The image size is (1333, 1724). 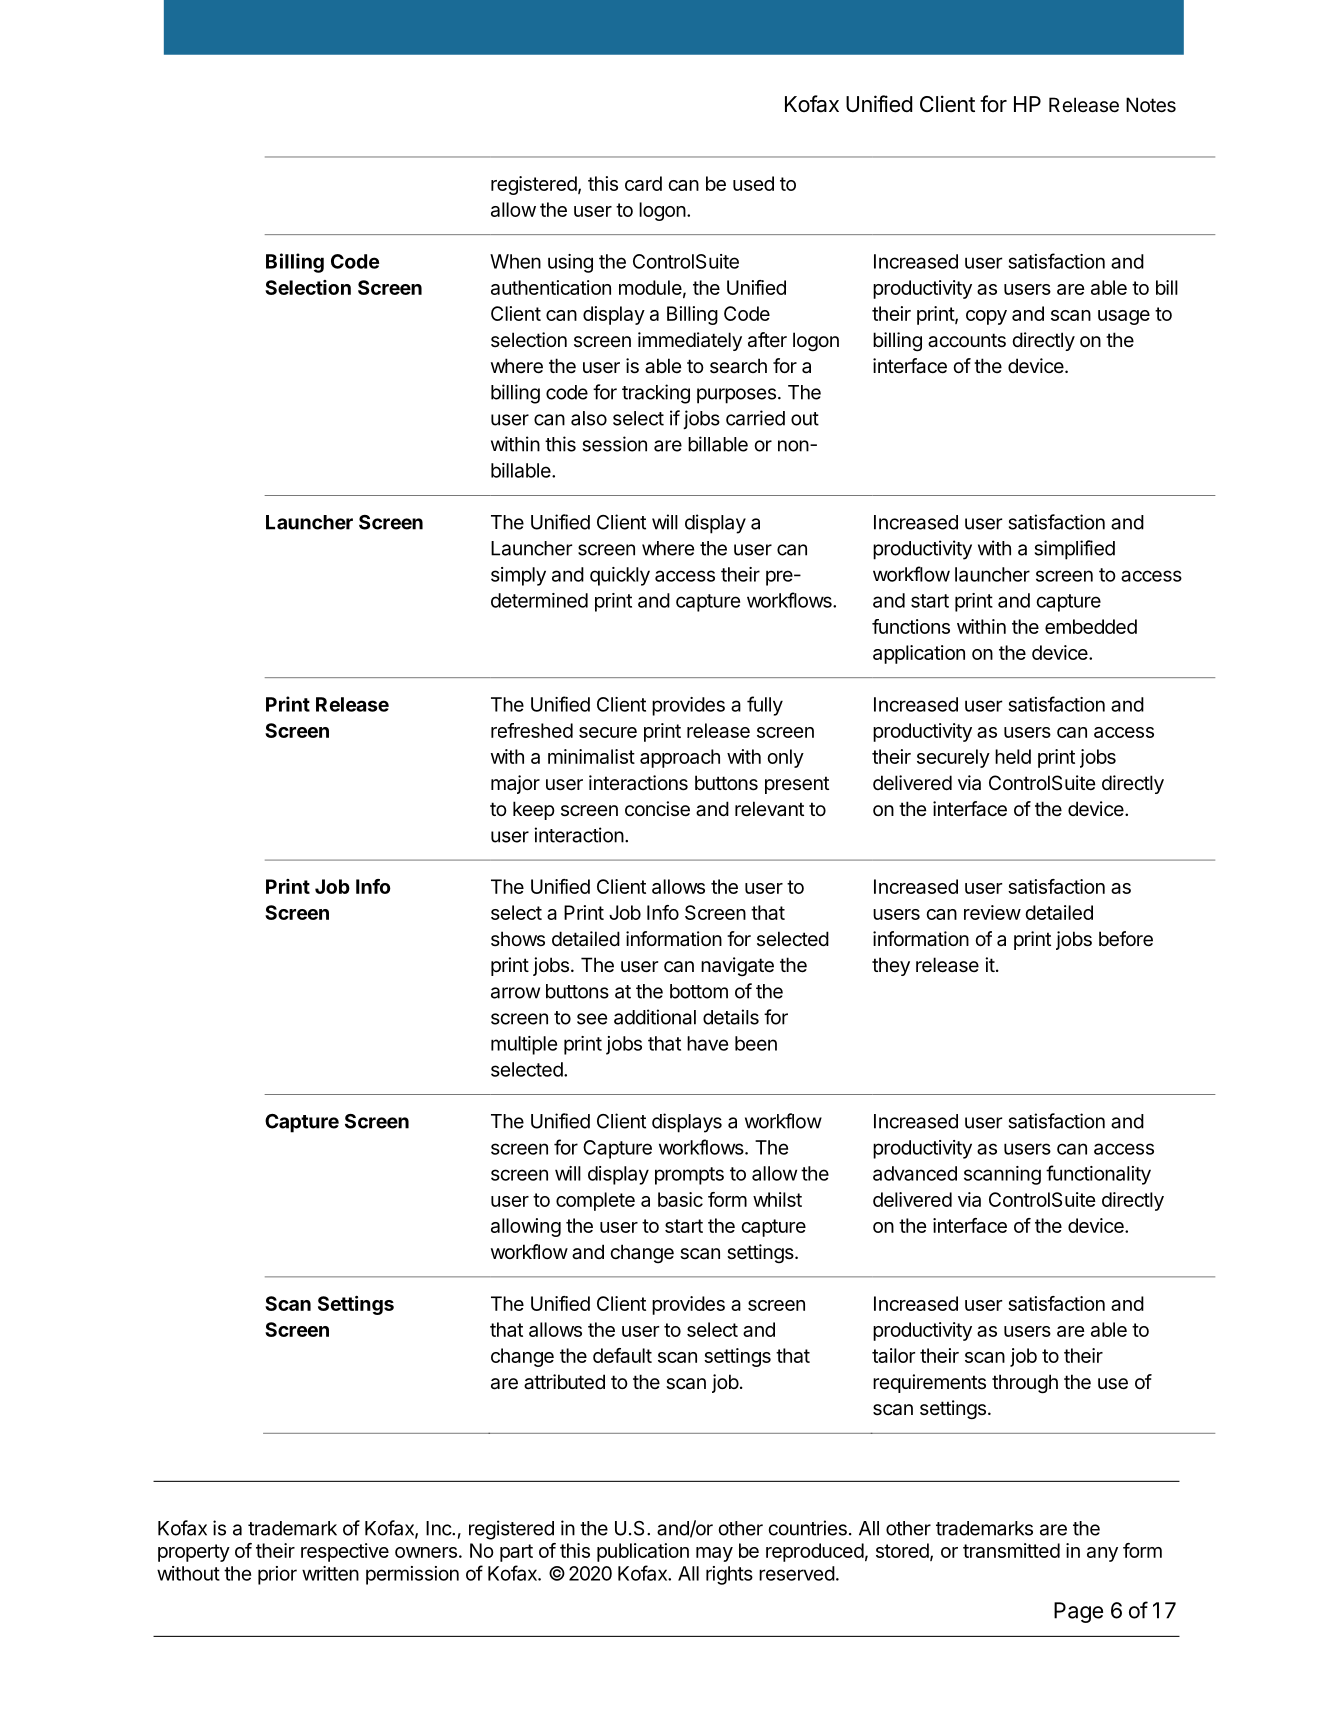 I want to click on review, so click(x=992, y=912).
